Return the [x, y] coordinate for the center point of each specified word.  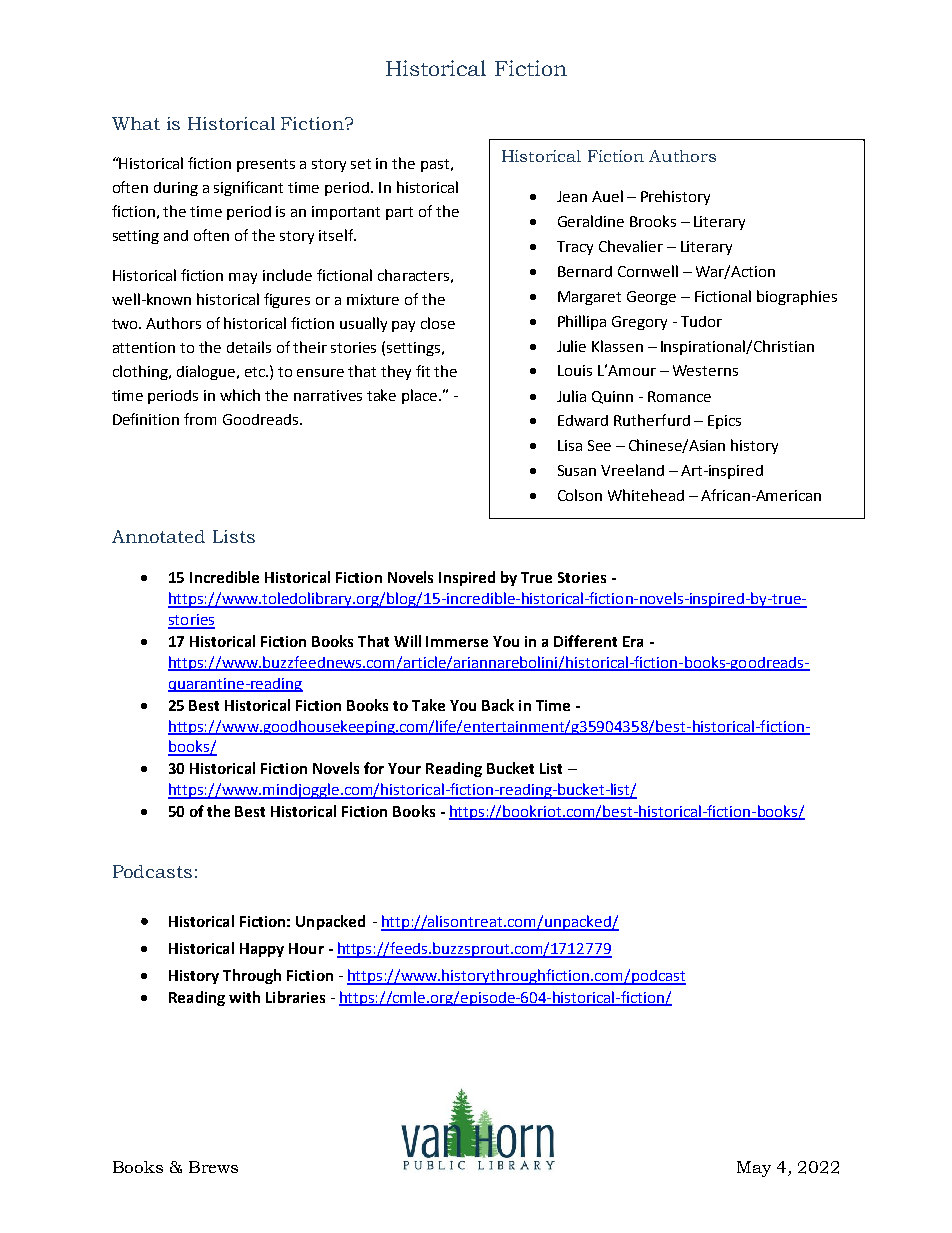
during [176, 189]
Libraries [295, 997]
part [399, 213]
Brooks [653, 221]
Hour [306, 948]
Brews [213, 1167]
